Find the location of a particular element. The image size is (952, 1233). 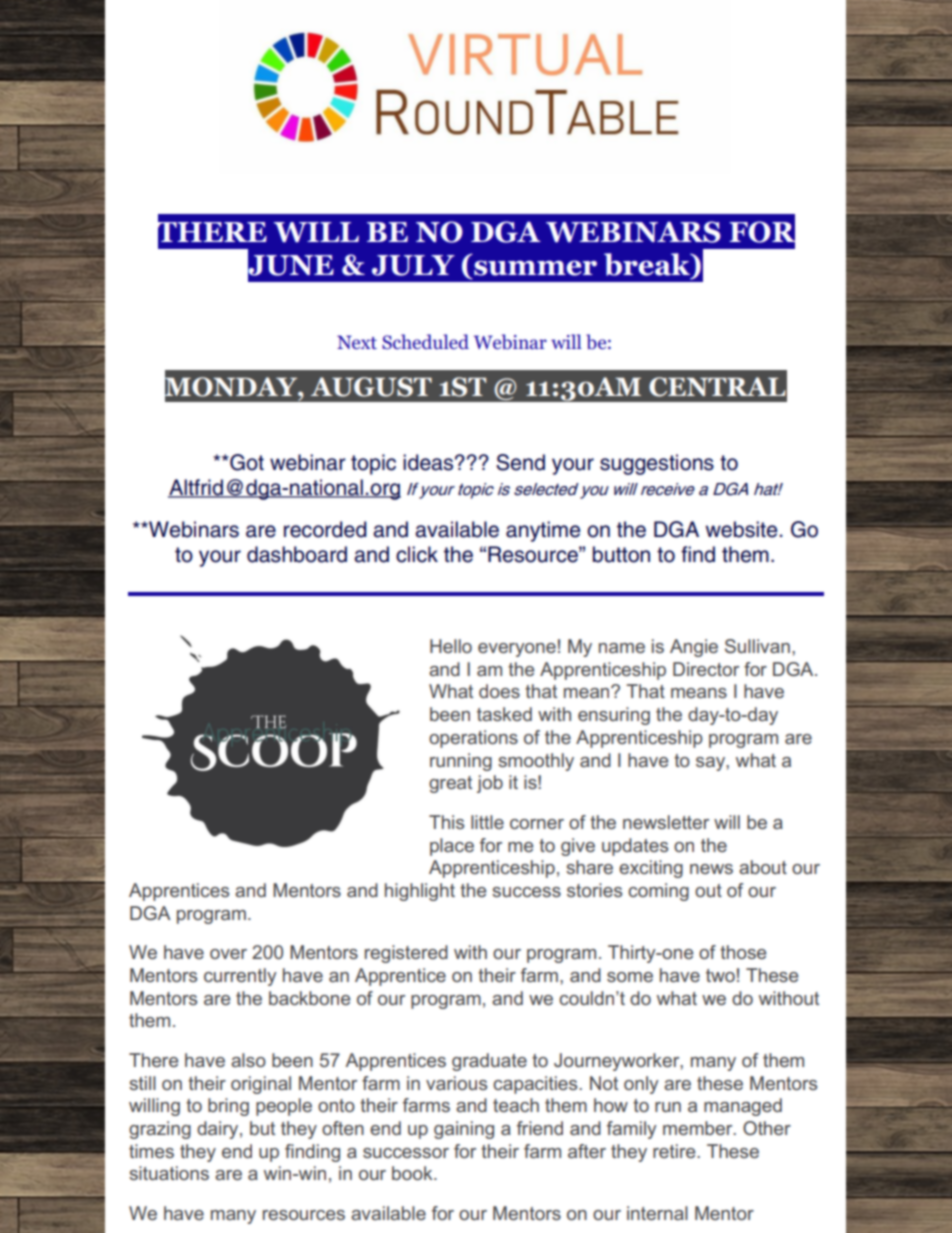

Next is located at coordinates (357, 342).
